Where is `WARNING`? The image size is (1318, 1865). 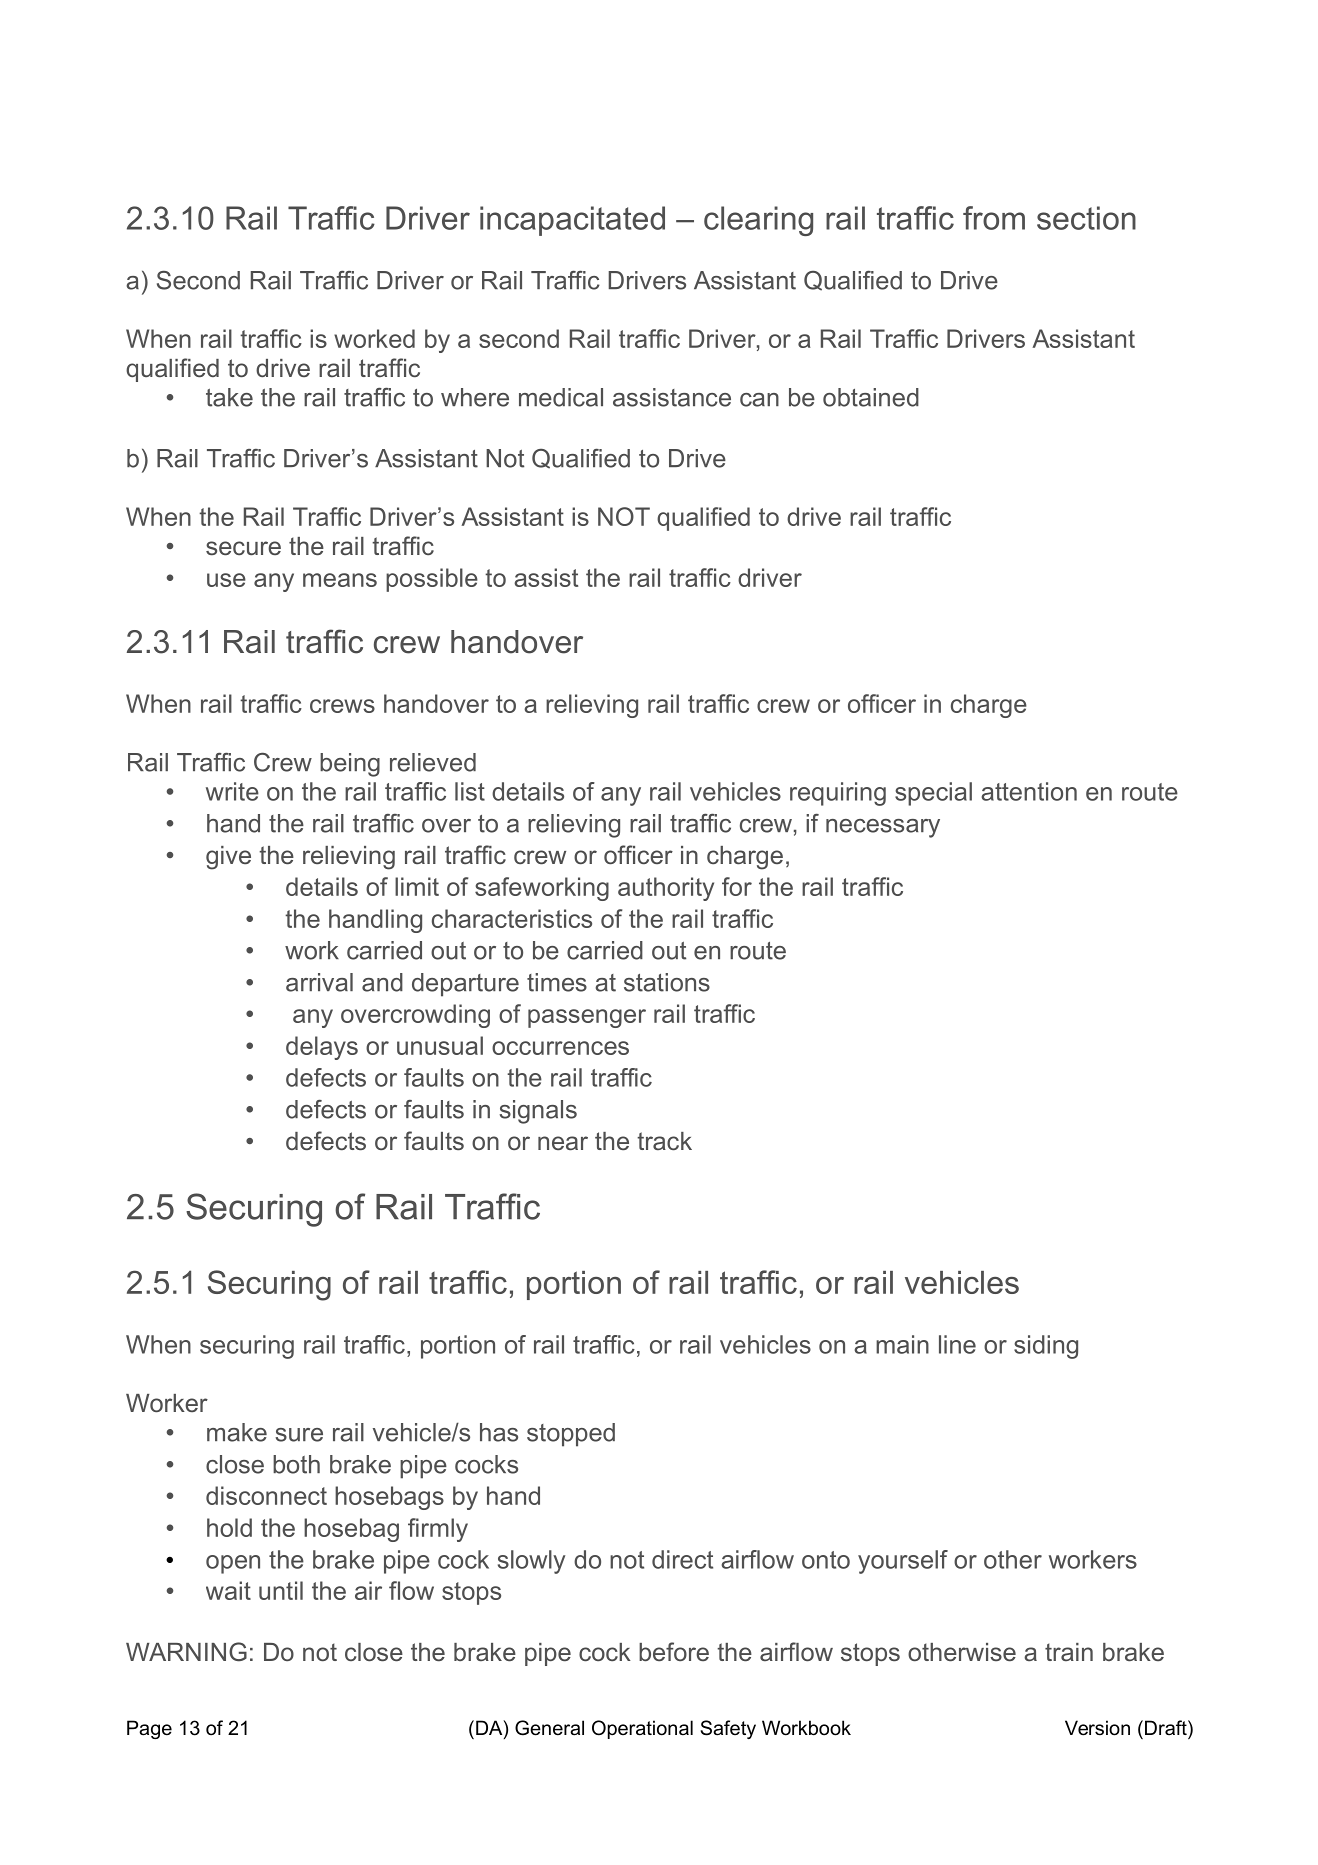
WARNING is located at coordinates (186, 1652).
